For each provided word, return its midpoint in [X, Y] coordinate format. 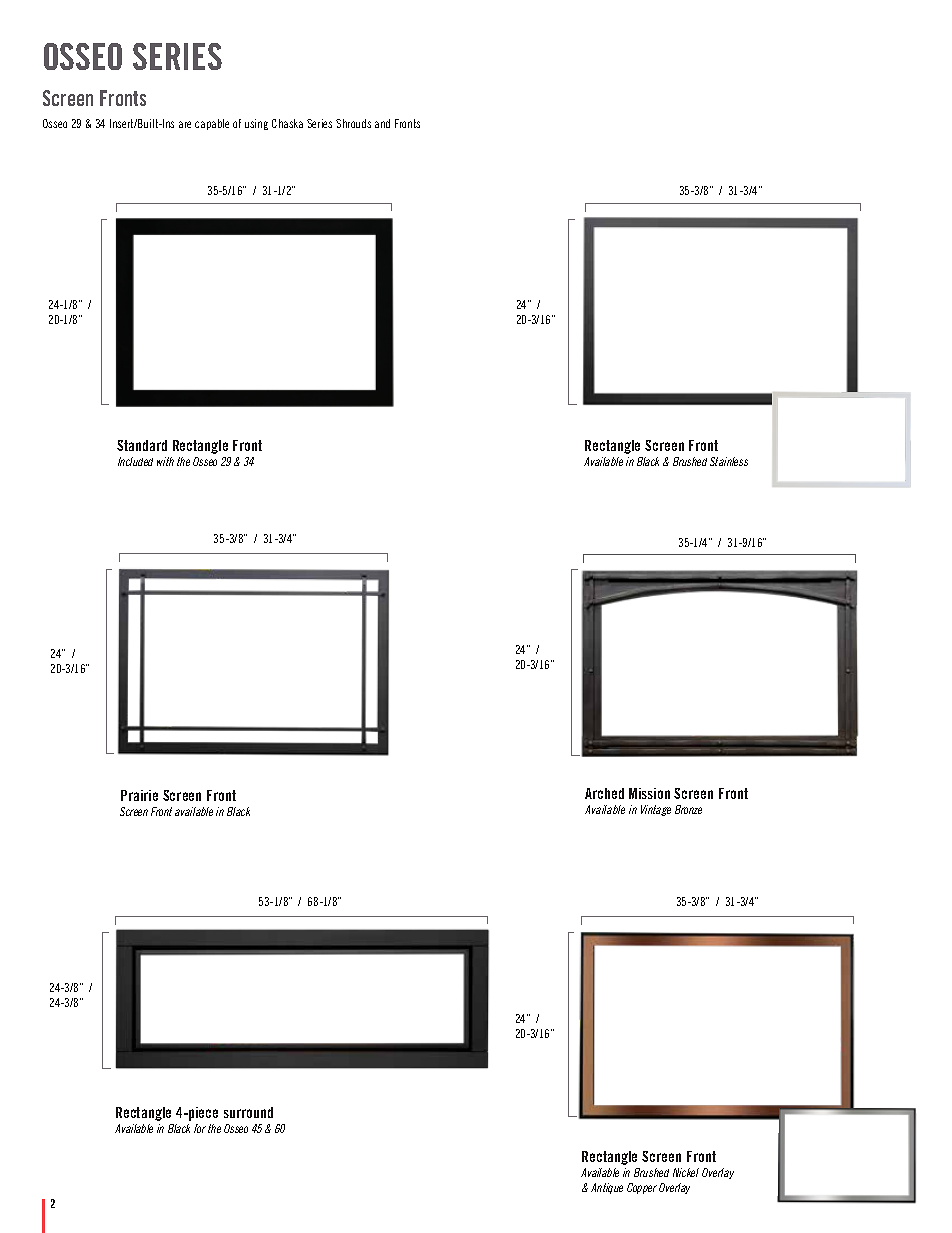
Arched [604, 793]
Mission [649, 793]
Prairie [139, 795]
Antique [607, 1188]
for [200, 1128]
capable [212, 124]
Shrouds [353, 123]
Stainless [729, 461]
